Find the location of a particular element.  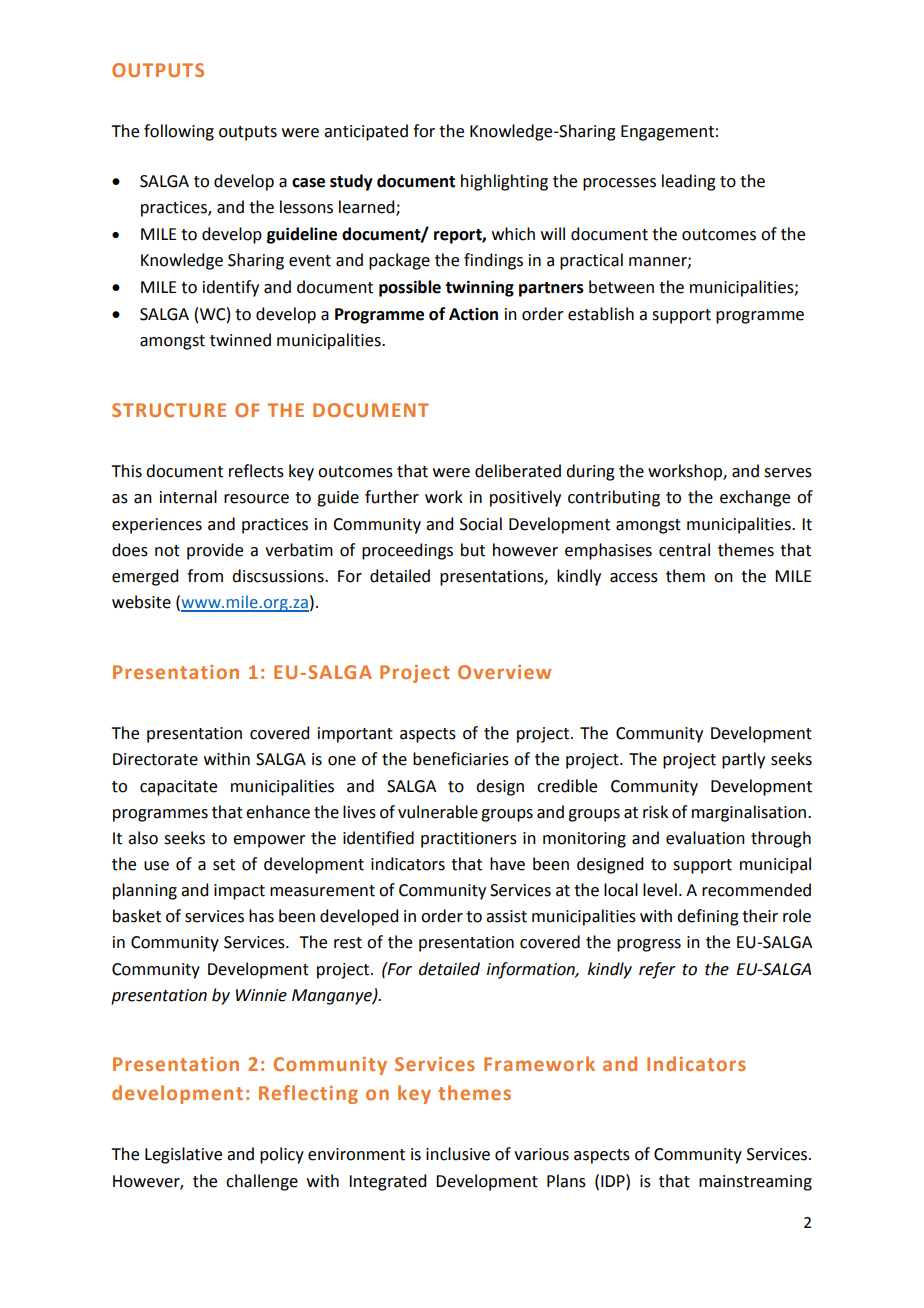

inclusive is located at coordinates (458, 1154).
